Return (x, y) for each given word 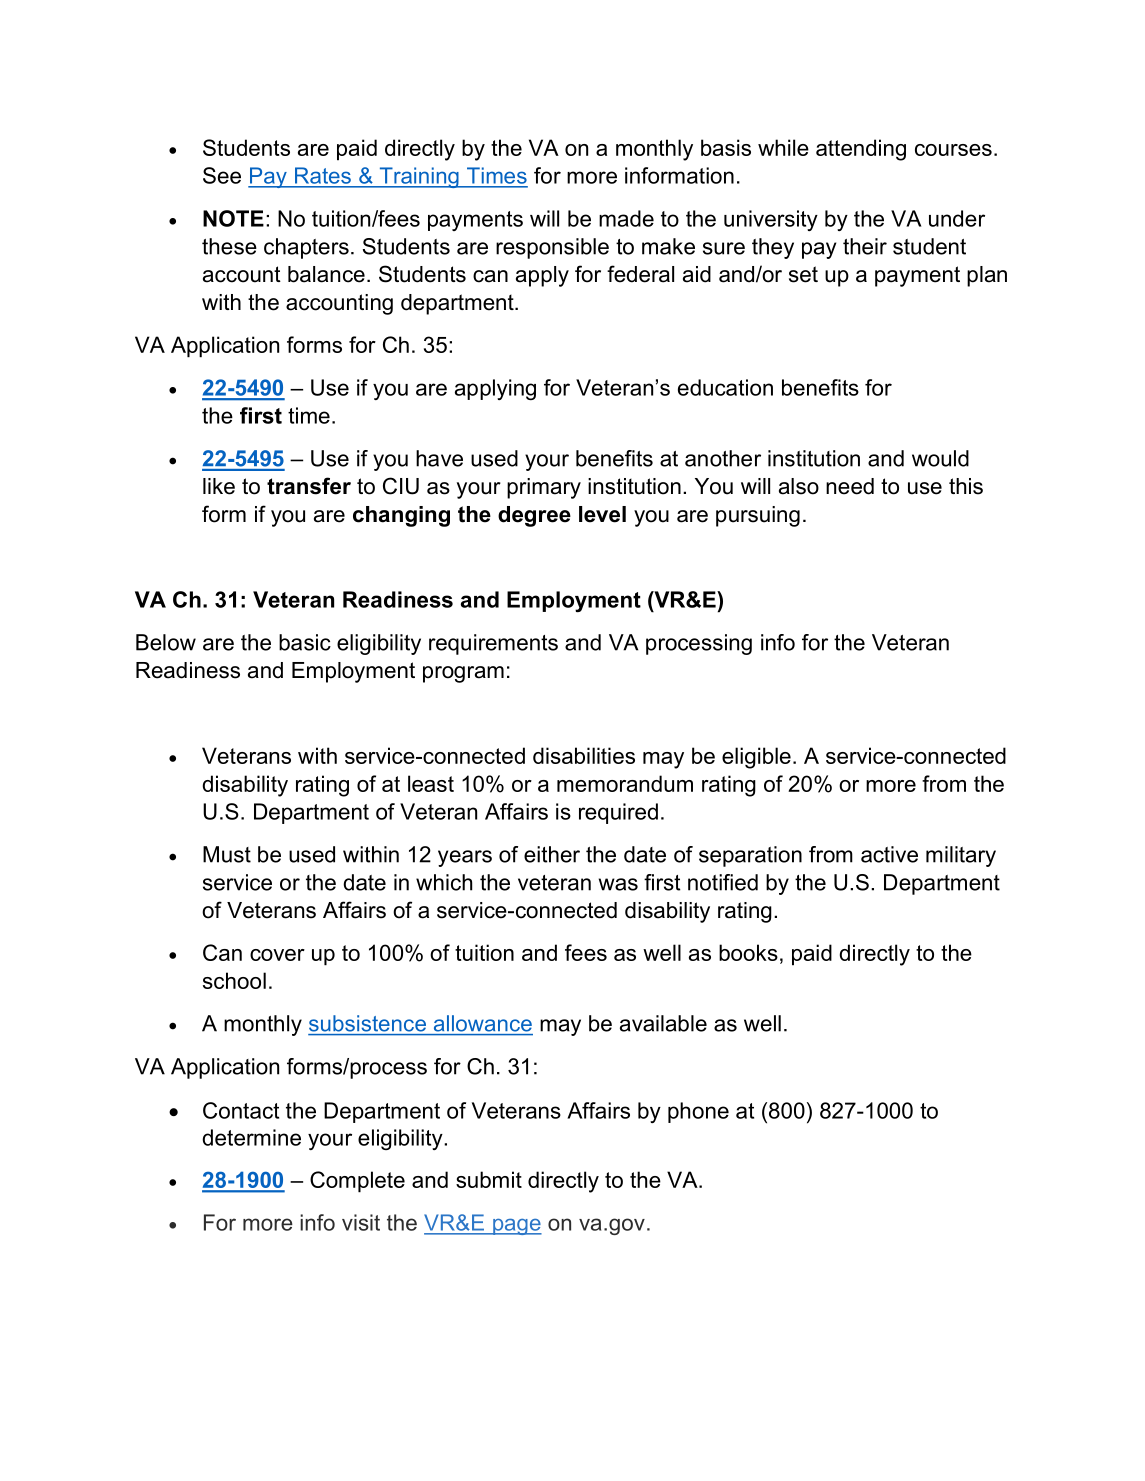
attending (861, 150)
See (222, 175)
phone (698, 1112)
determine (251, 1137)
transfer (309, 486)
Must (227, 854)
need (850, 486)
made (626, 218)
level (602, 514)
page (516, 1227)
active (889, 854)
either (552, 854)
